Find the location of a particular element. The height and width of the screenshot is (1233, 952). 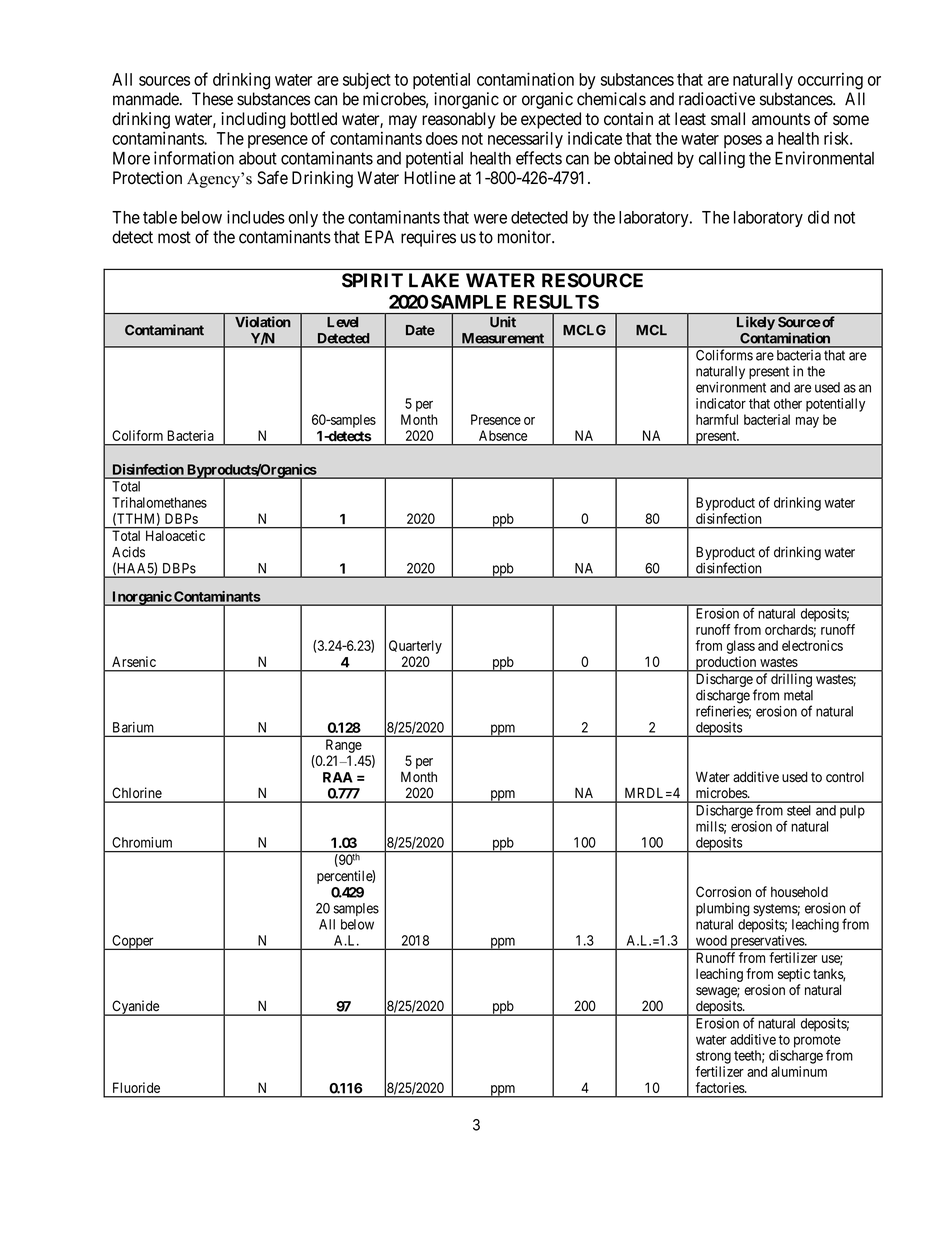

did is located at coordinates (818, 217).
